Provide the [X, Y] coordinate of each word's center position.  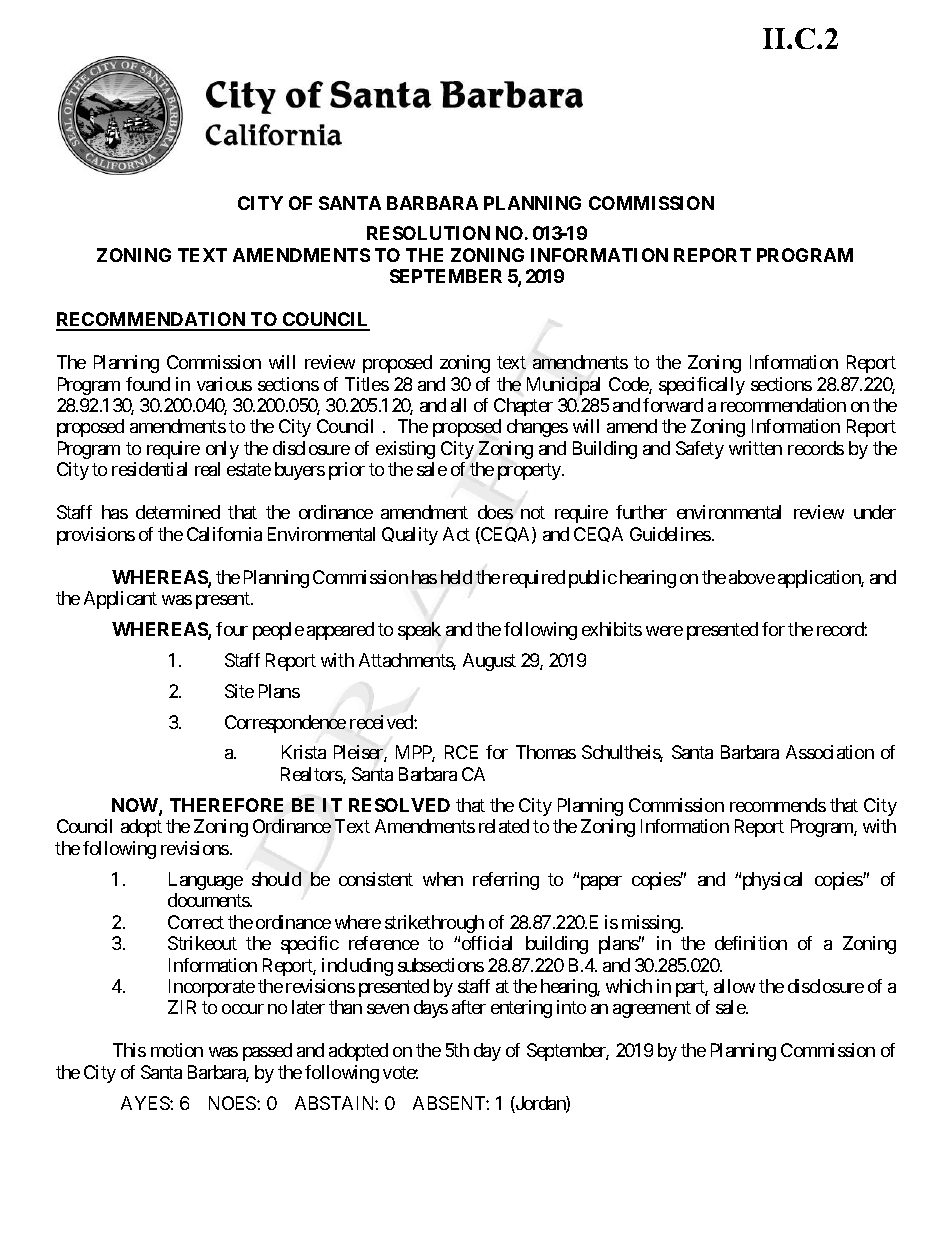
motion [177, 1050]
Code [629, 385]
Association [830, 752]
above [752, 577]
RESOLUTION [428, 233]
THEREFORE [226, 805]
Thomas [546, 752]
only [222, 450]
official [487, 943]
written [755, 448]
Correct [196, 922]
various [224, 384]
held [456, 577]
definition [751, 943]
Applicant [120, 600]
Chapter [523, 407]
